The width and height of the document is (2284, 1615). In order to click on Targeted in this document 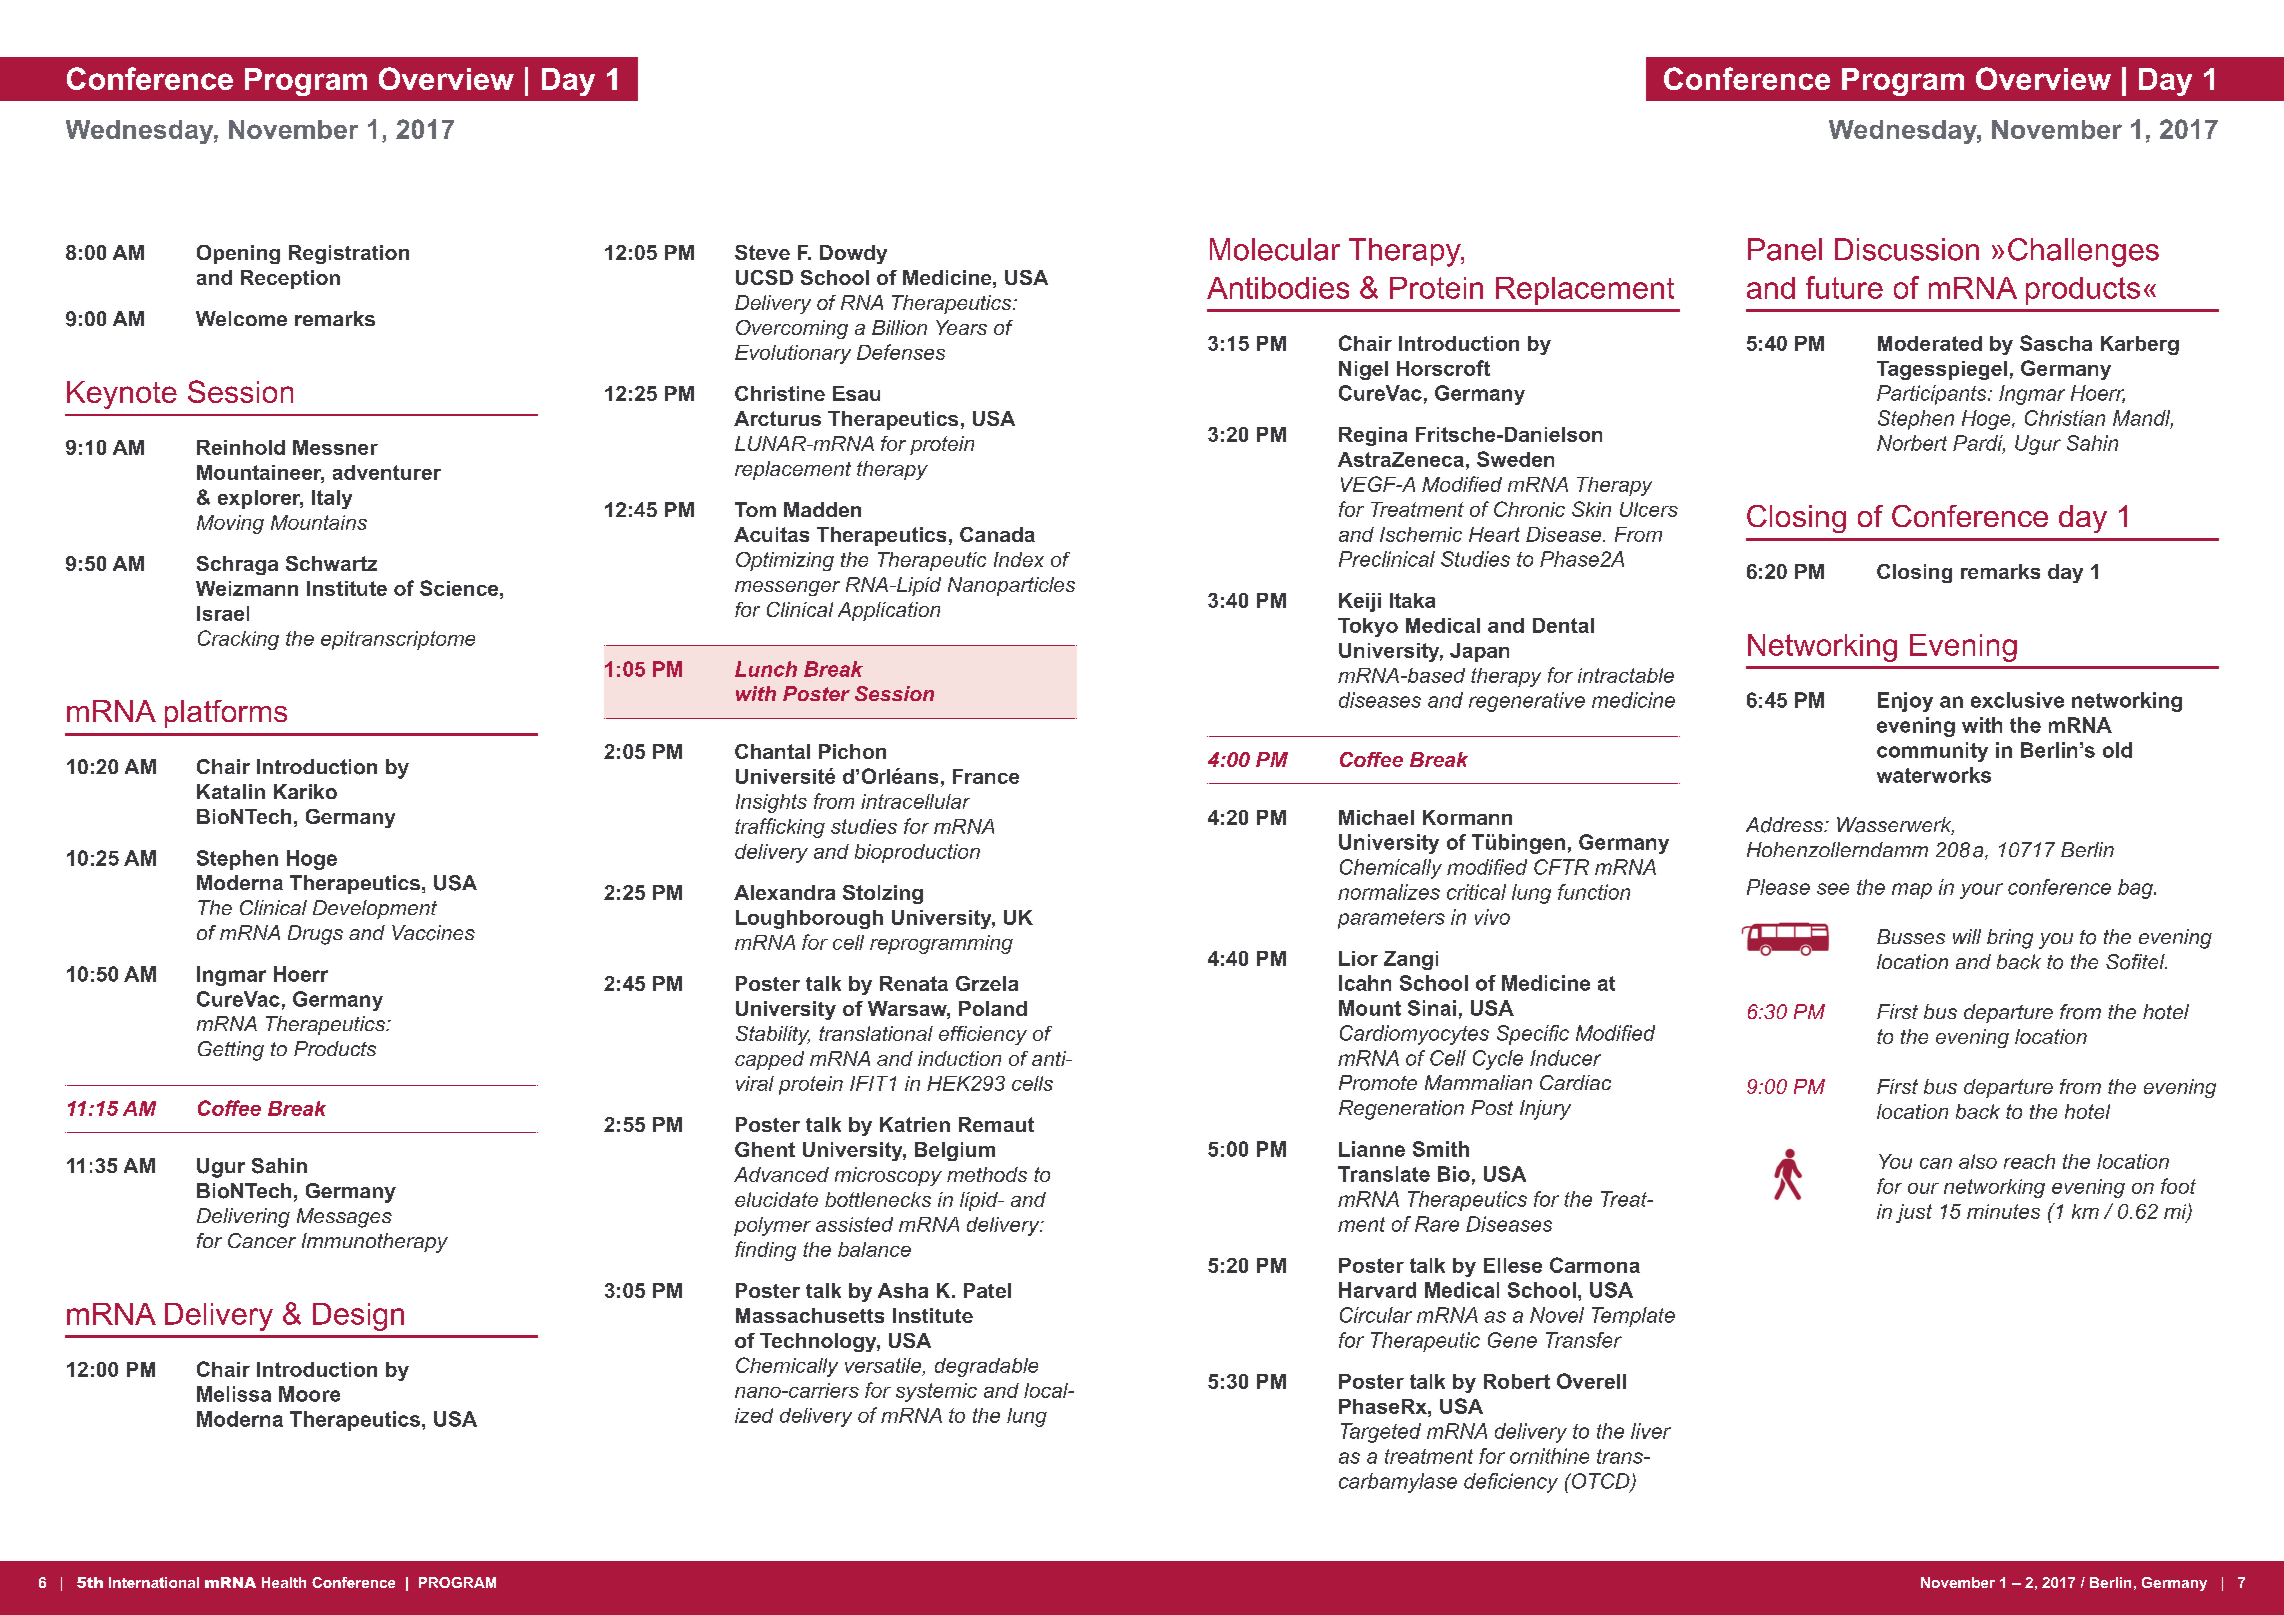, I will do `click(1381, 1433)`.
